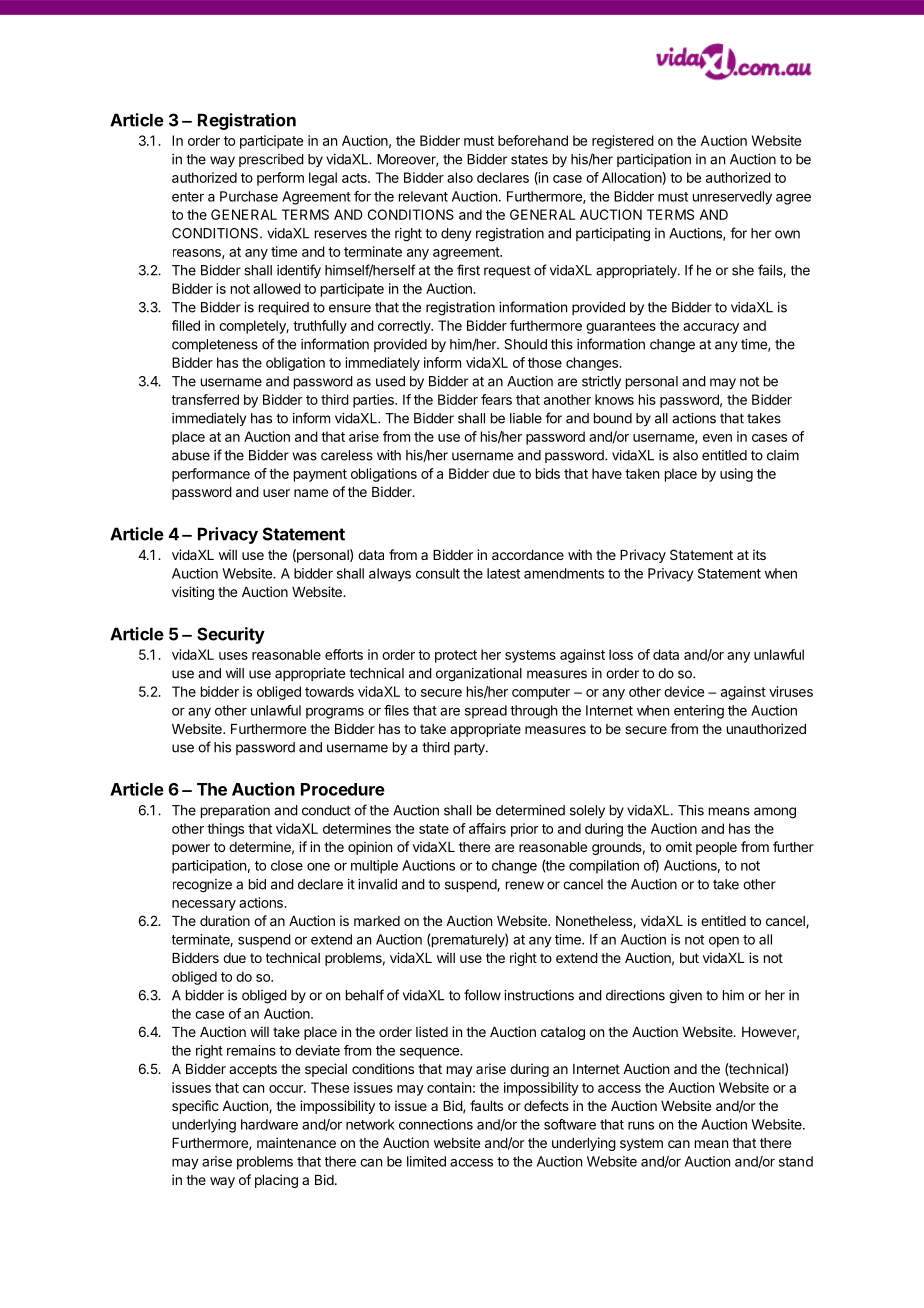  I want to click on prescribed, so click(271, 160).
